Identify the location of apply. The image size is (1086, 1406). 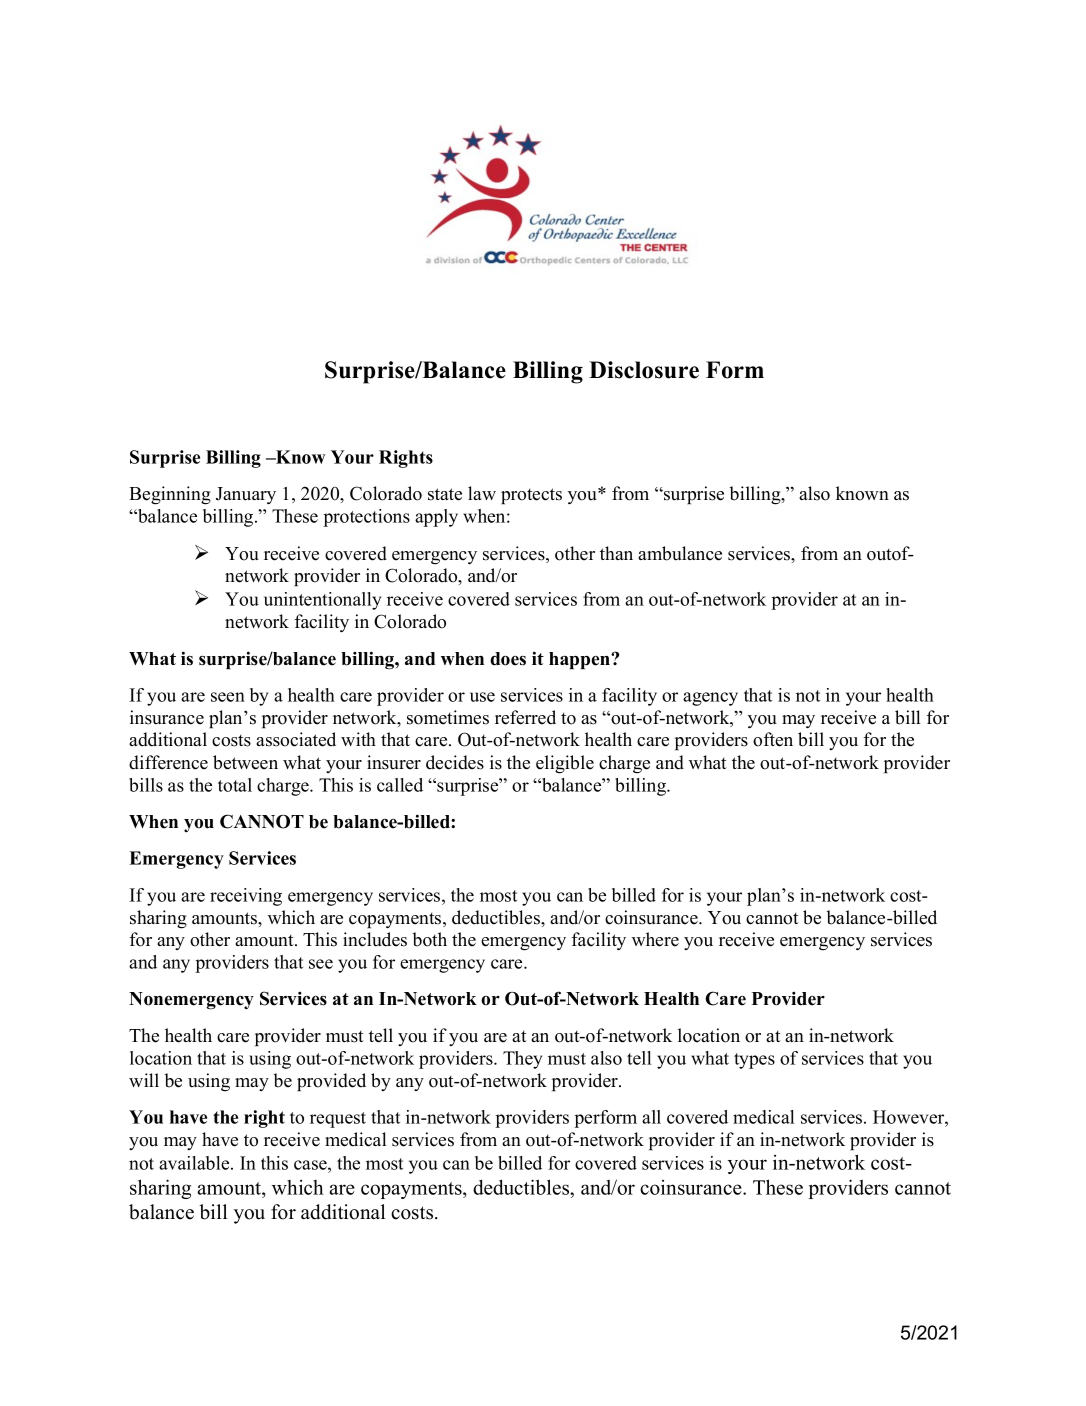
(436, 518).
